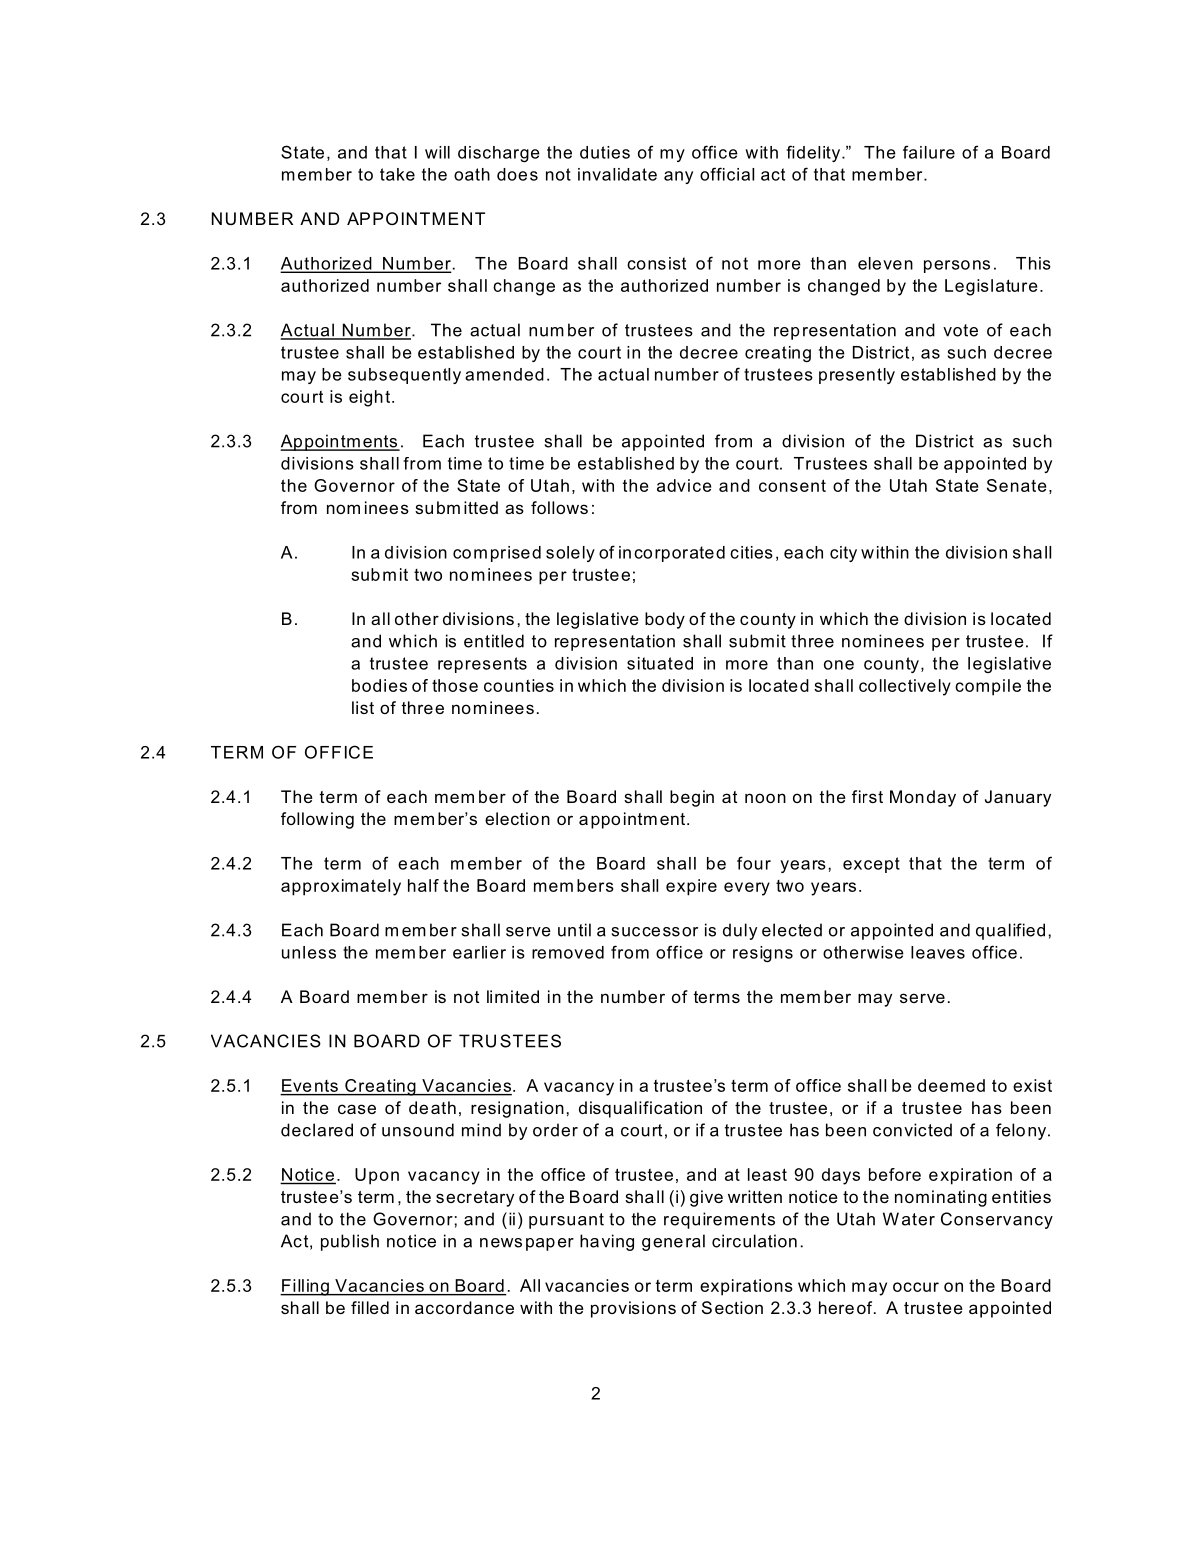  What do you see at coordinates (929, 152) in the screenshot?
I see `failure` at bounding box center [929, 152].
